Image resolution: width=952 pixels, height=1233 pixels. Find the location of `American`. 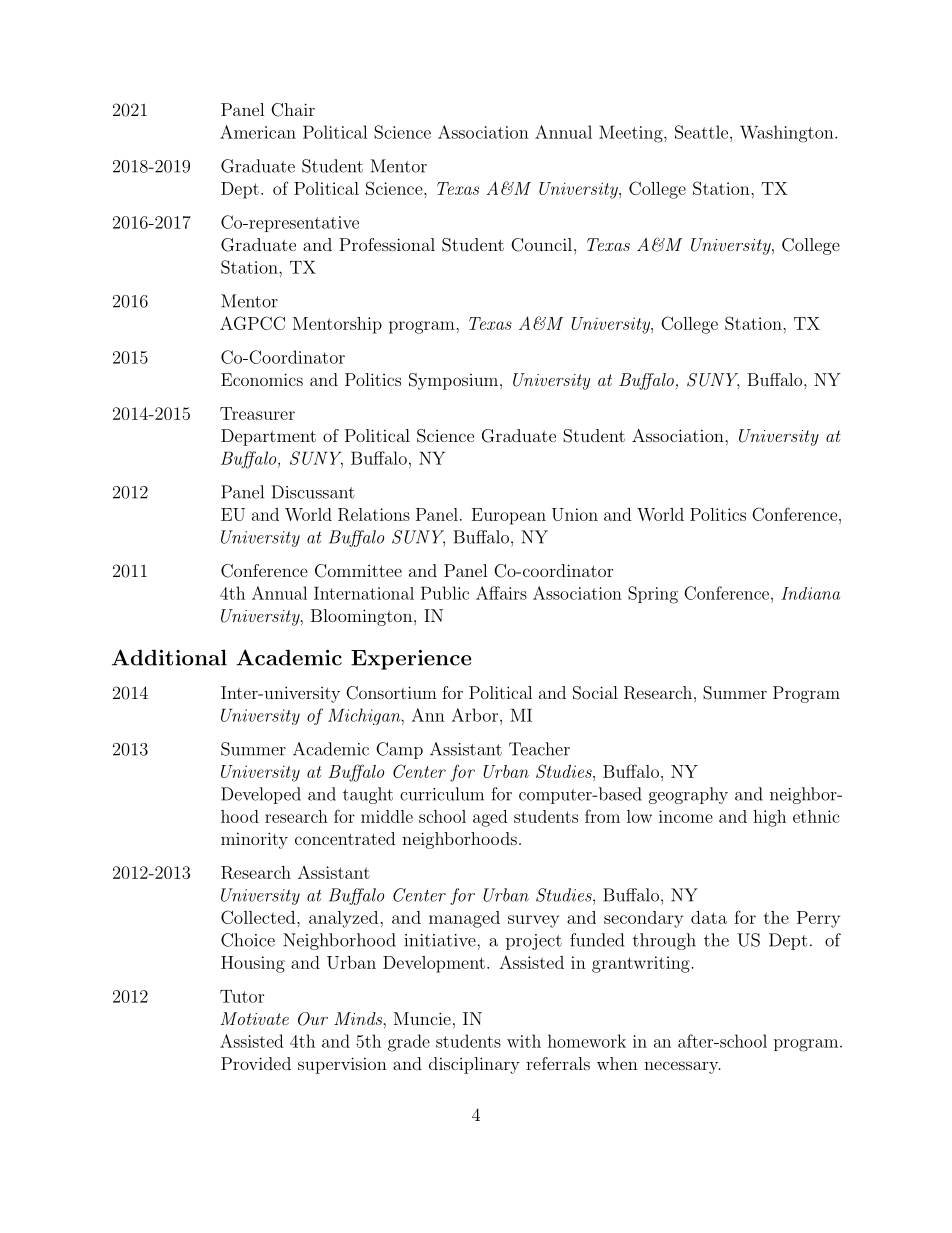

American is located at coordinates (258, 132).
